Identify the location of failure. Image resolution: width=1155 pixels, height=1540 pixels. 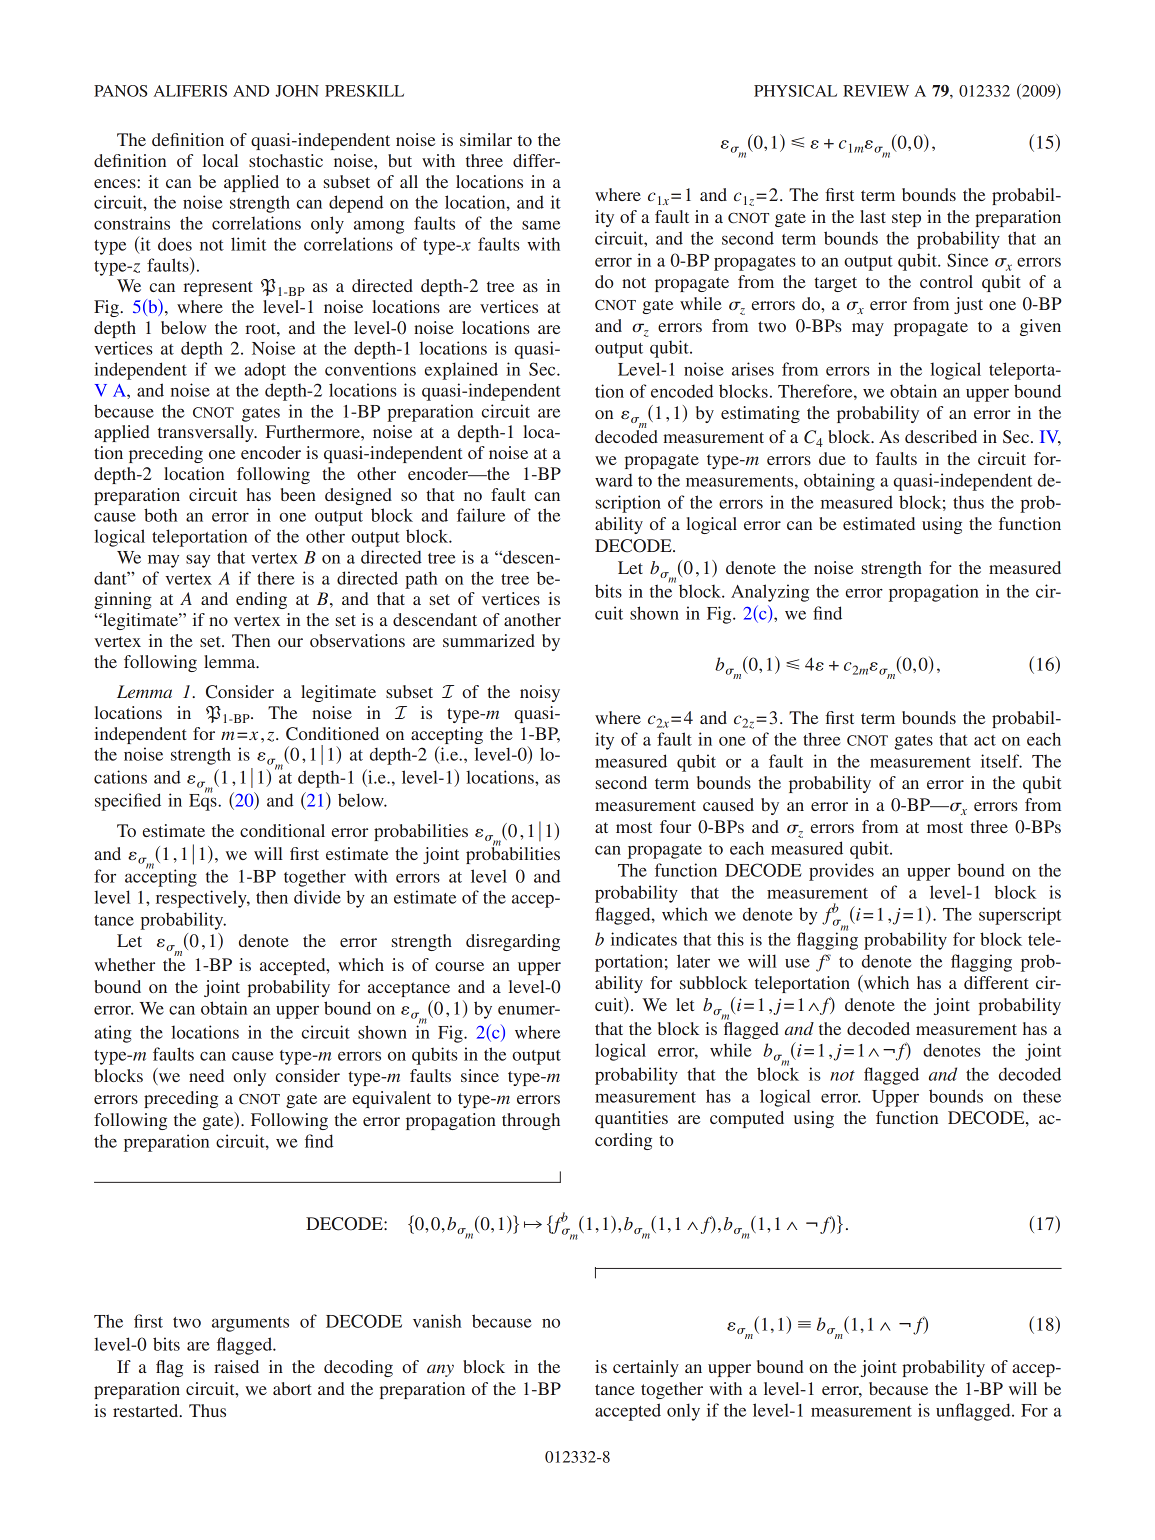
(481, 515).
